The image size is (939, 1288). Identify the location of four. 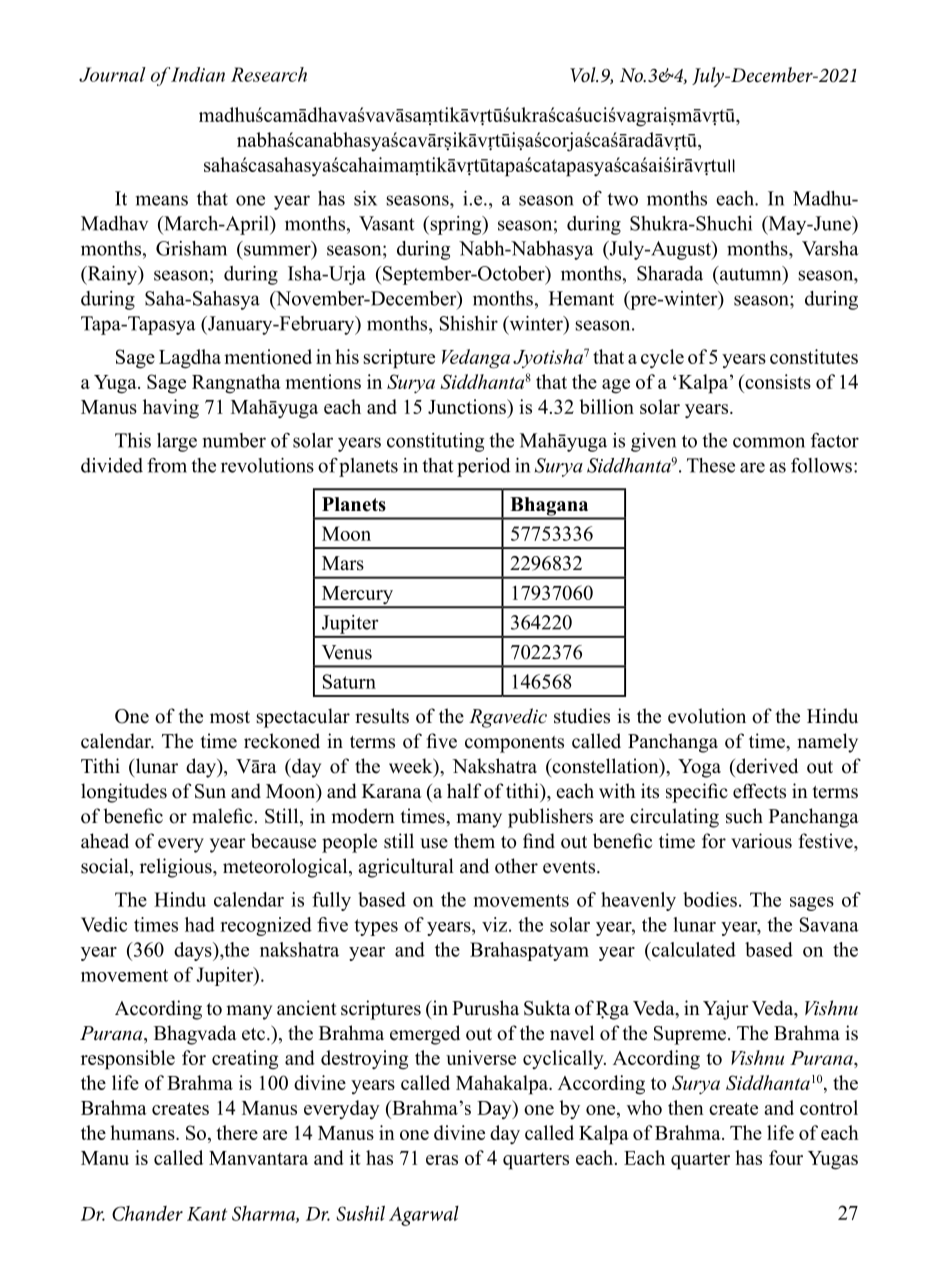
(786, 1157).
